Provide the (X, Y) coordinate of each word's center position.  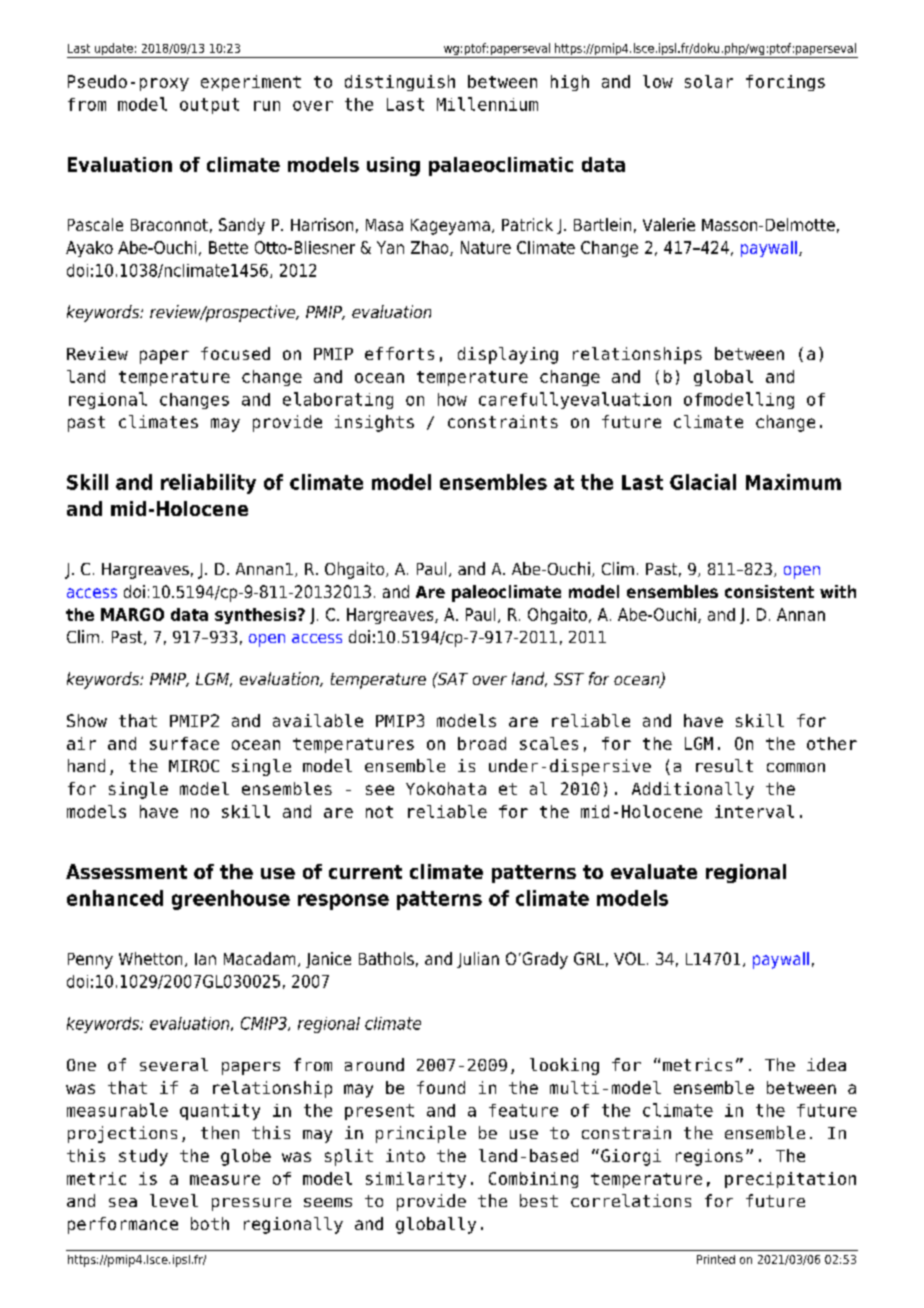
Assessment (126, 871)
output (209, 106)
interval (754, 811)
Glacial (703, 482)
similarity (416, 1180)
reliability (208, 484)
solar (709, 81)
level (174, 1200)
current (365, 872)
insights (374, 423)
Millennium (487, 104)
